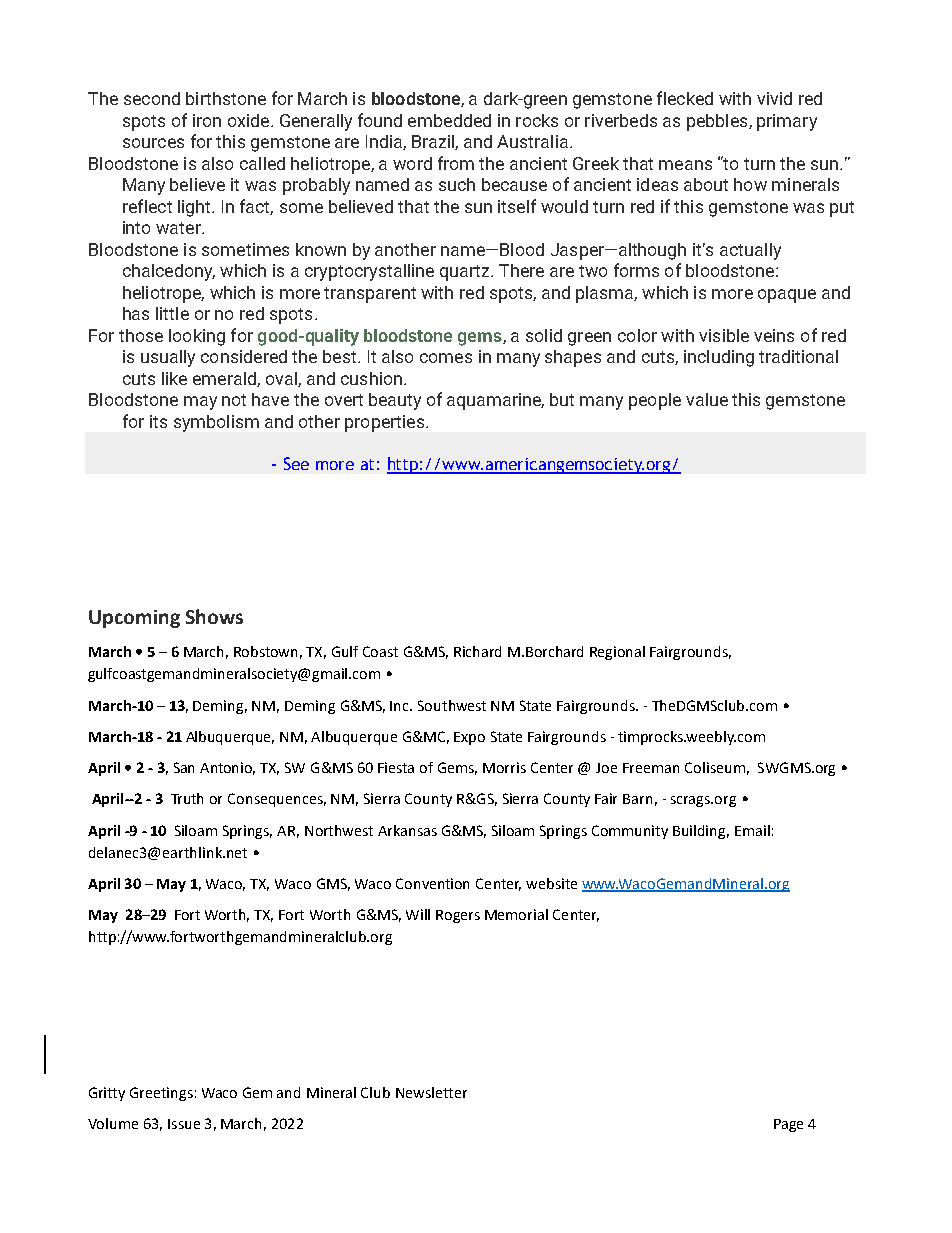 Image resolution: width=952 pixels, height=1233 pixels. What do you see at coordinates (449, 120) in the screenshot?
I see `embedded` at bounding box center [449, 120].
